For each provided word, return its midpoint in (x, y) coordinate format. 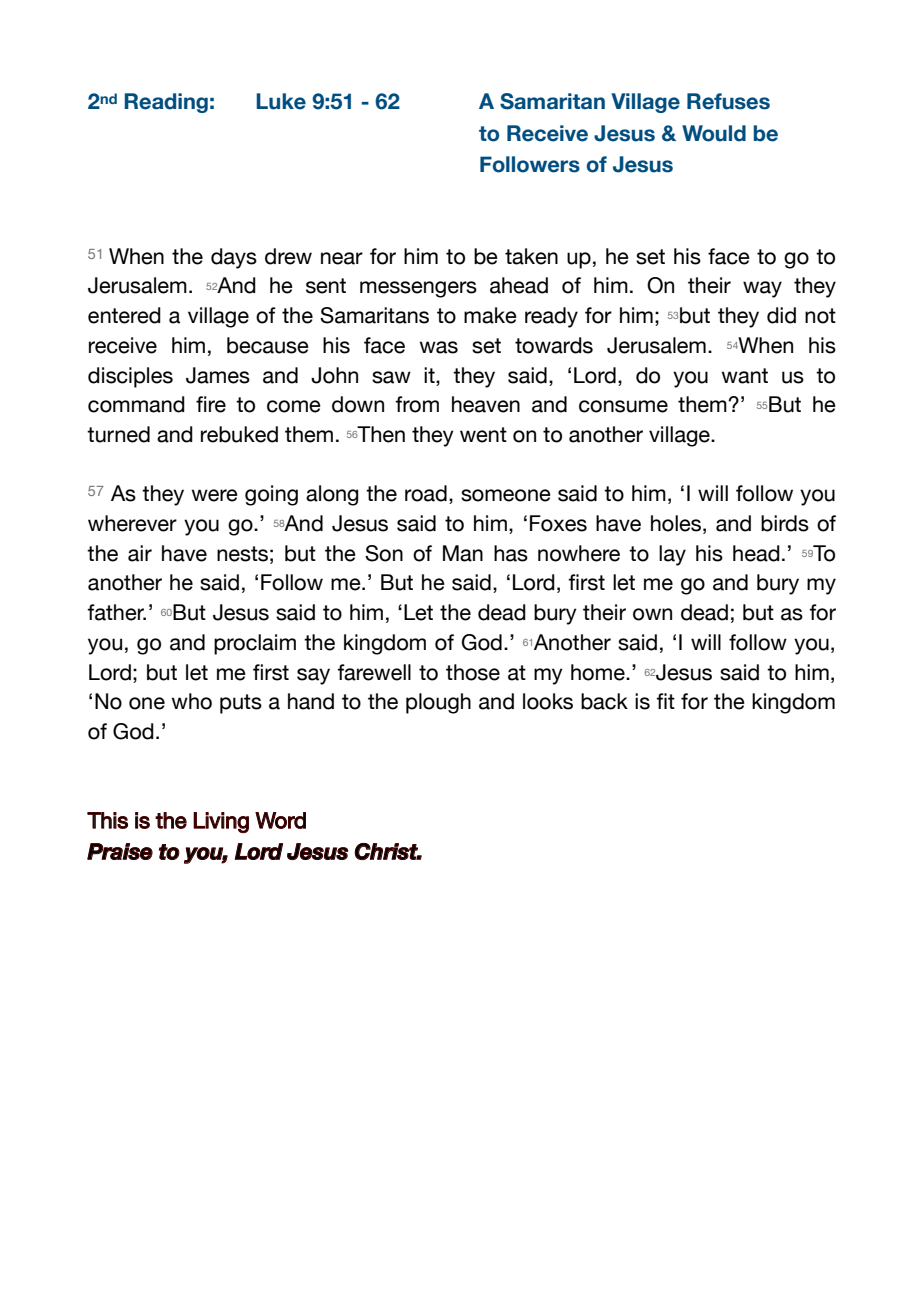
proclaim (255, 644)
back (604, 701)
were (214, 495)
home (599, 672)
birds (785, 523)
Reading (166, 103)
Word (280, 820)
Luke (281, 101)
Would (714, 133)
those (473, 672)
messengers (418, 289)
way (762, 289)
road (426, 493)
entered (124, 315)
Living (221, 822)
